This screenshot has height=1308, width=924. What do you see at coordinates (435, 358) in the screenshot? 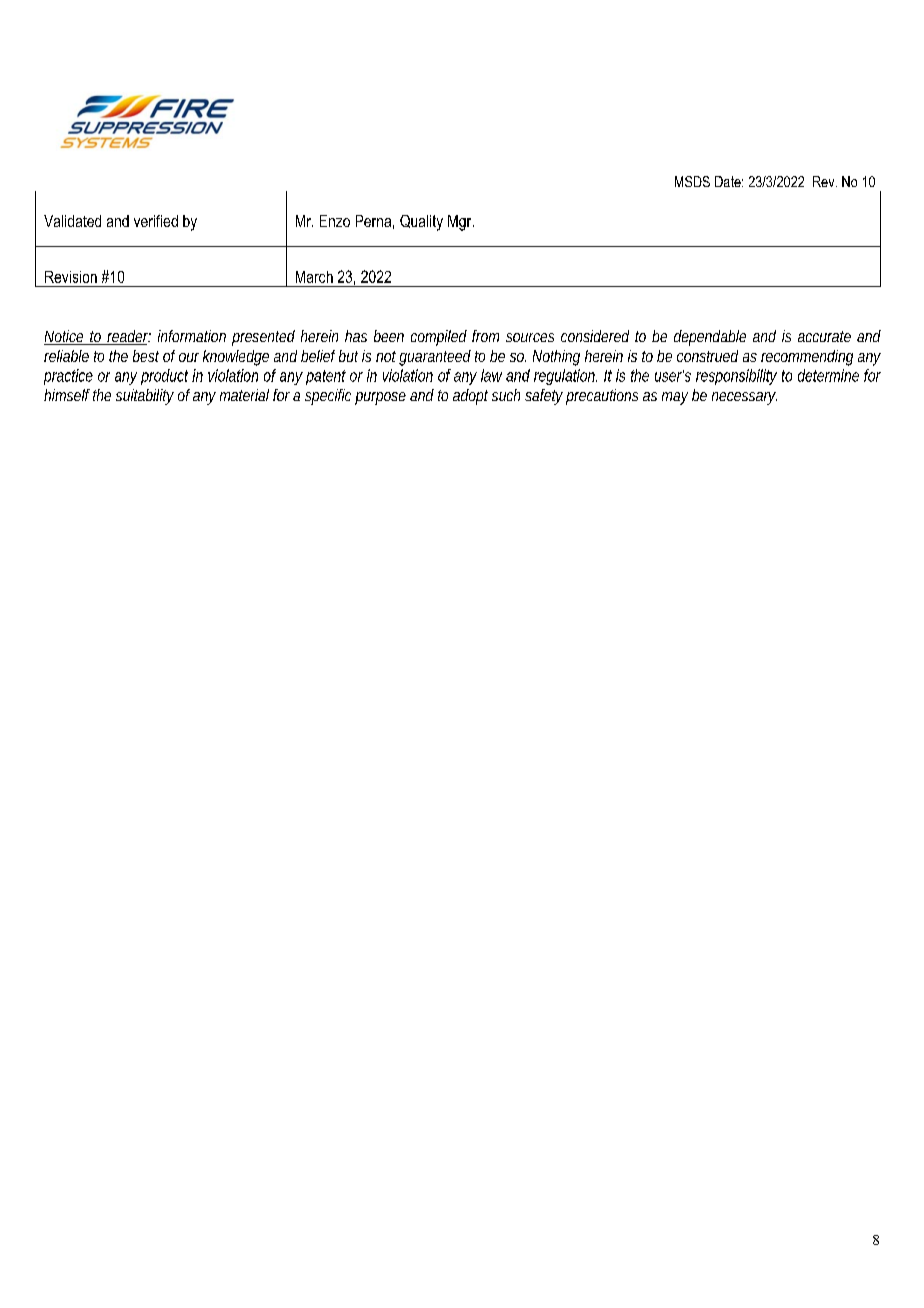
I see `guaranteed` at bounding box center [435, 358].
